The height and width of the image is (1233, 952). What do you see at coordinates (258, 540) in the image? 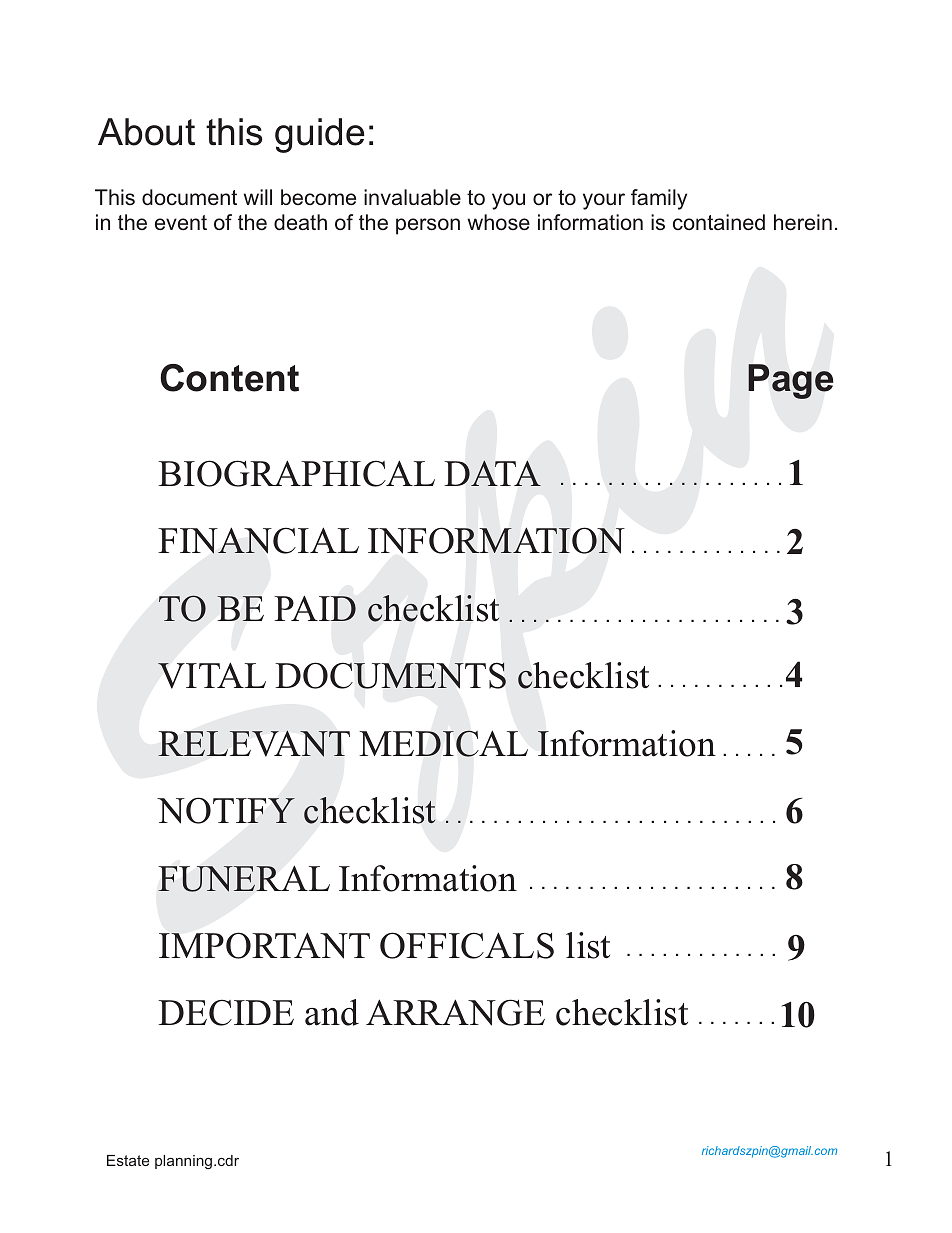
I see `FINANCIAL` at bounding box center [258, 540].
